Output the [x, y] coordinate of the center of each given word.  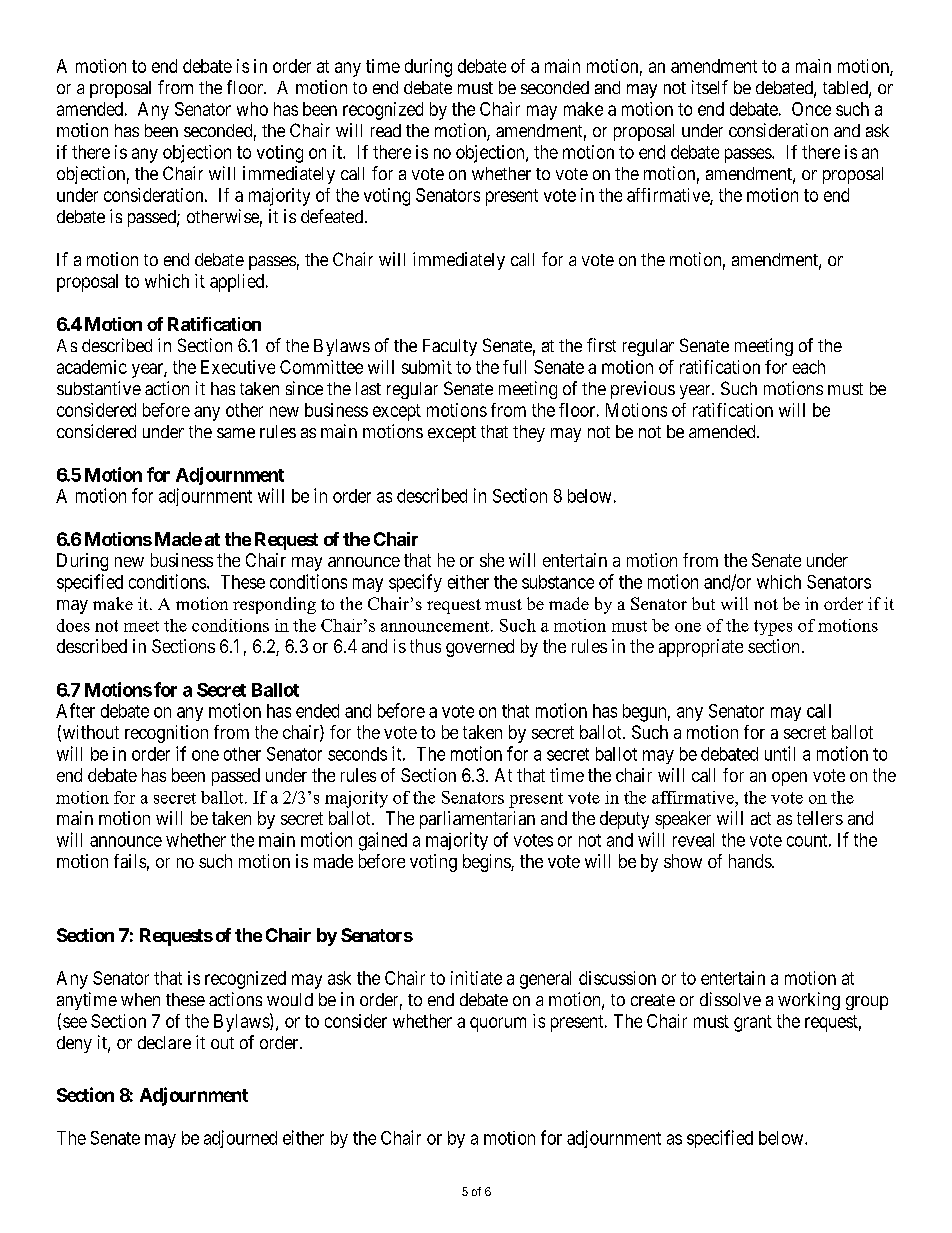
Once [811, 109]
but [703, 603]
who [252, 109]
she [492, 560]
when [140, 999]
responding [274, 605]
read [386, 130]
